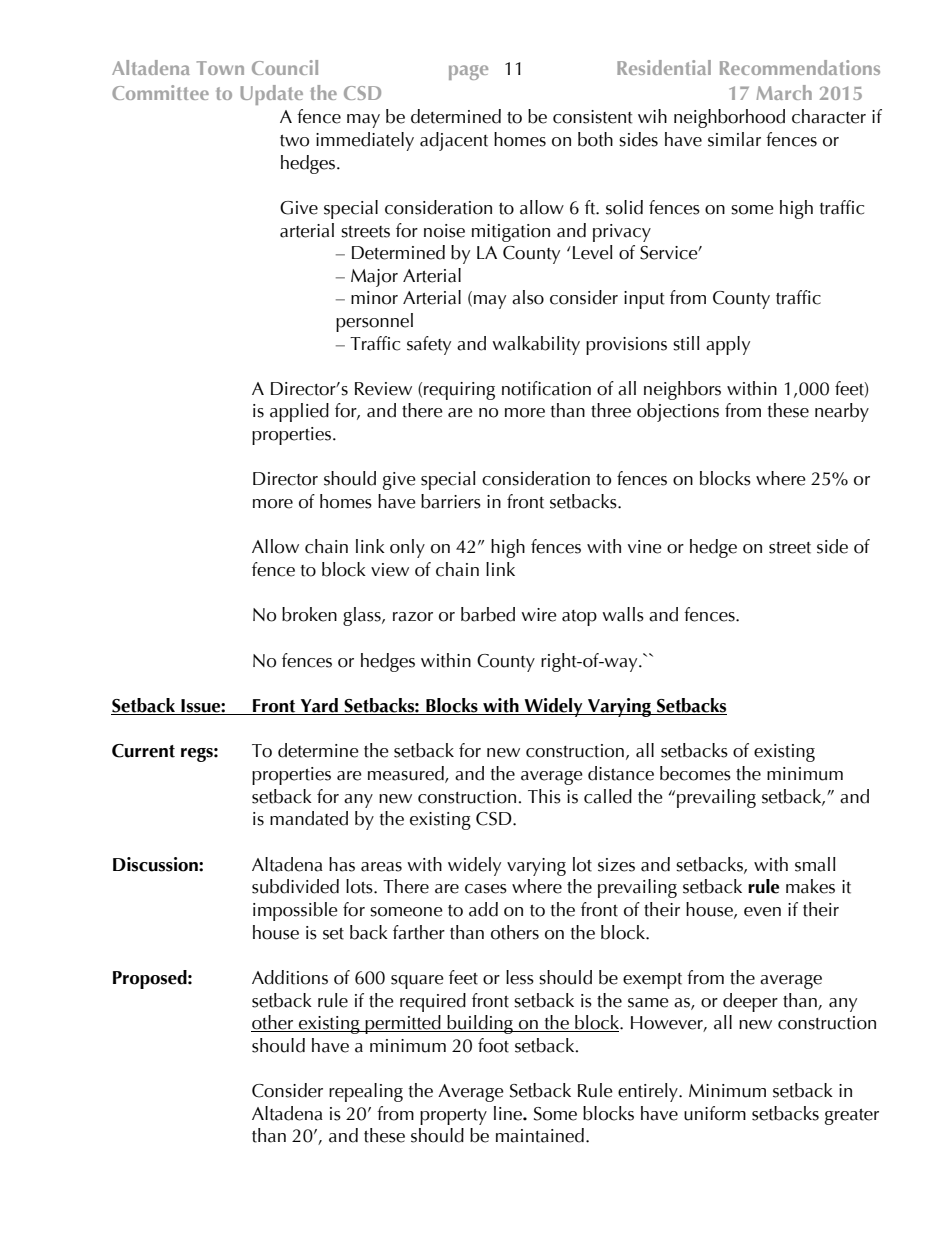 The image size is (952, 1233). I want to click on vine, so click(645, 547).
